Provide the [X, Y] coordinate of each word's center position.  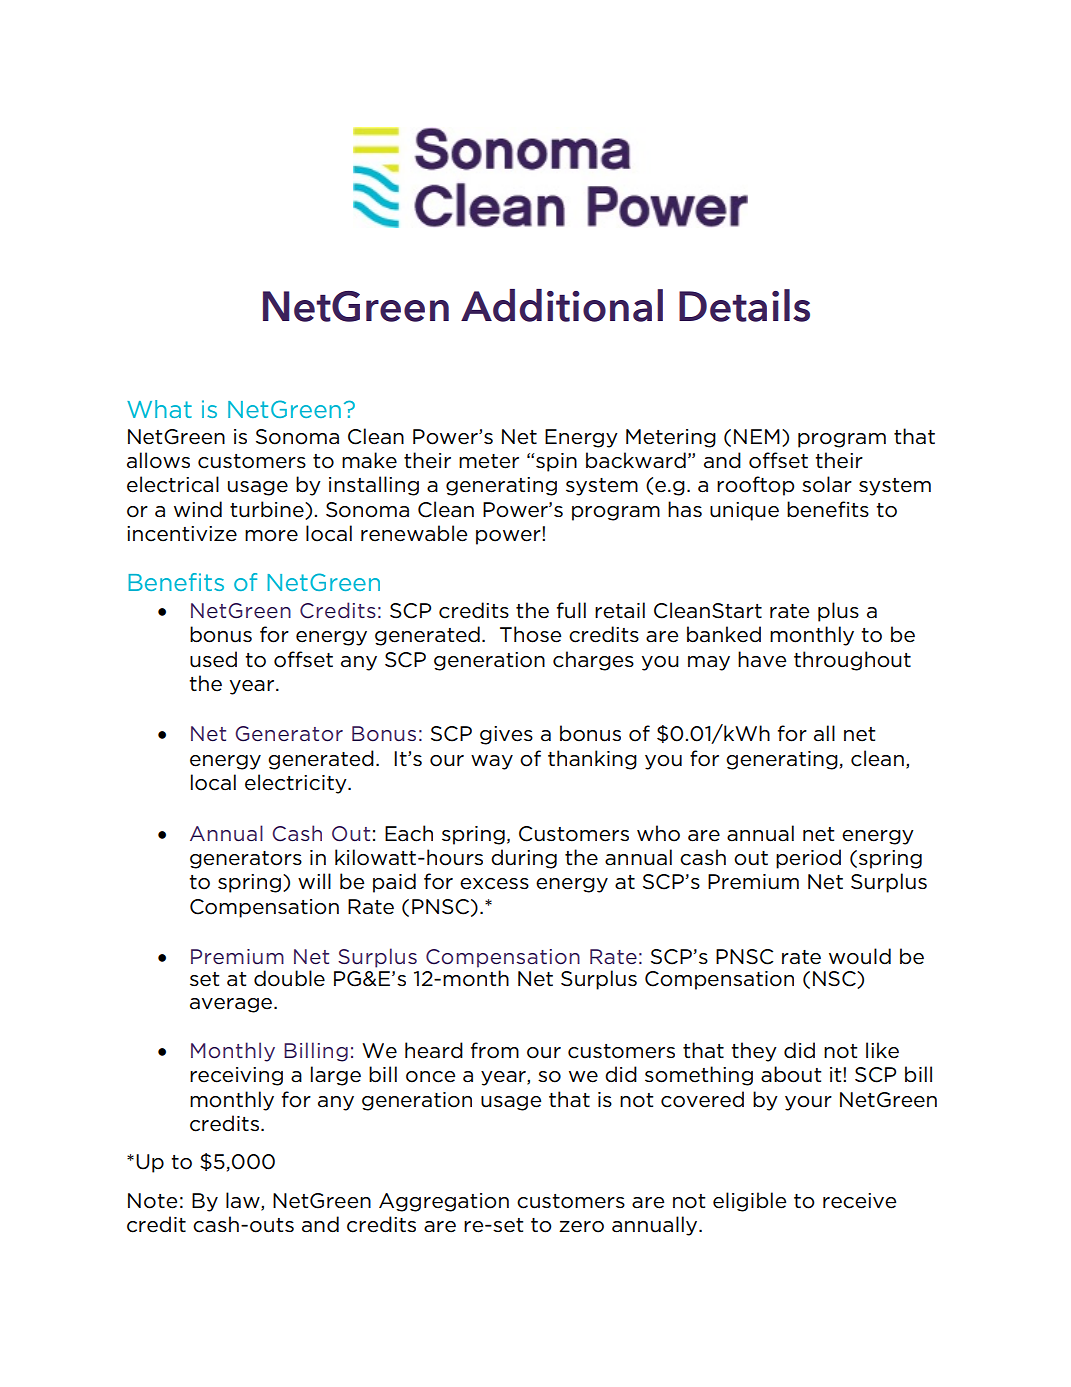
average [231, 1005]
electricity [297, 784]
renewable [414, 533]
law [244, 1201]
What [159, 409]
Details [744, 305]
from [495, 1050]
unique [744, 511]
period [808, 859]
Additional [562, 305]
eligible [749, 1202]
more [271, 536]
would [860, 956]
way [492, 762]
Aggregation [444, 1202]
